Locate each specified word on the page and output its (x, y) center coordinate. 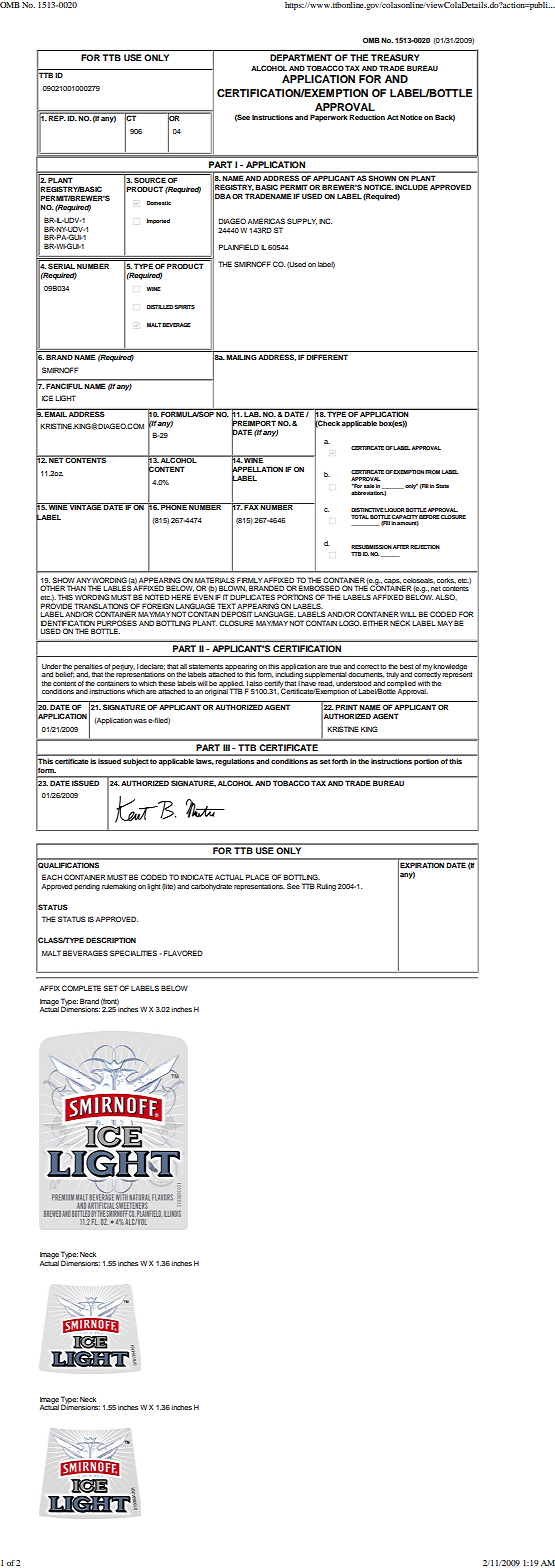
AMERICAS (266, 221)
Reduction (367, 117)
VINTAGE (85, 506)
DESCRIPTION (111, 940)
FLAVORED (183, 953)
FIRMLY (249, 580)
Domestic (159, 203)
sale (369, 486)
